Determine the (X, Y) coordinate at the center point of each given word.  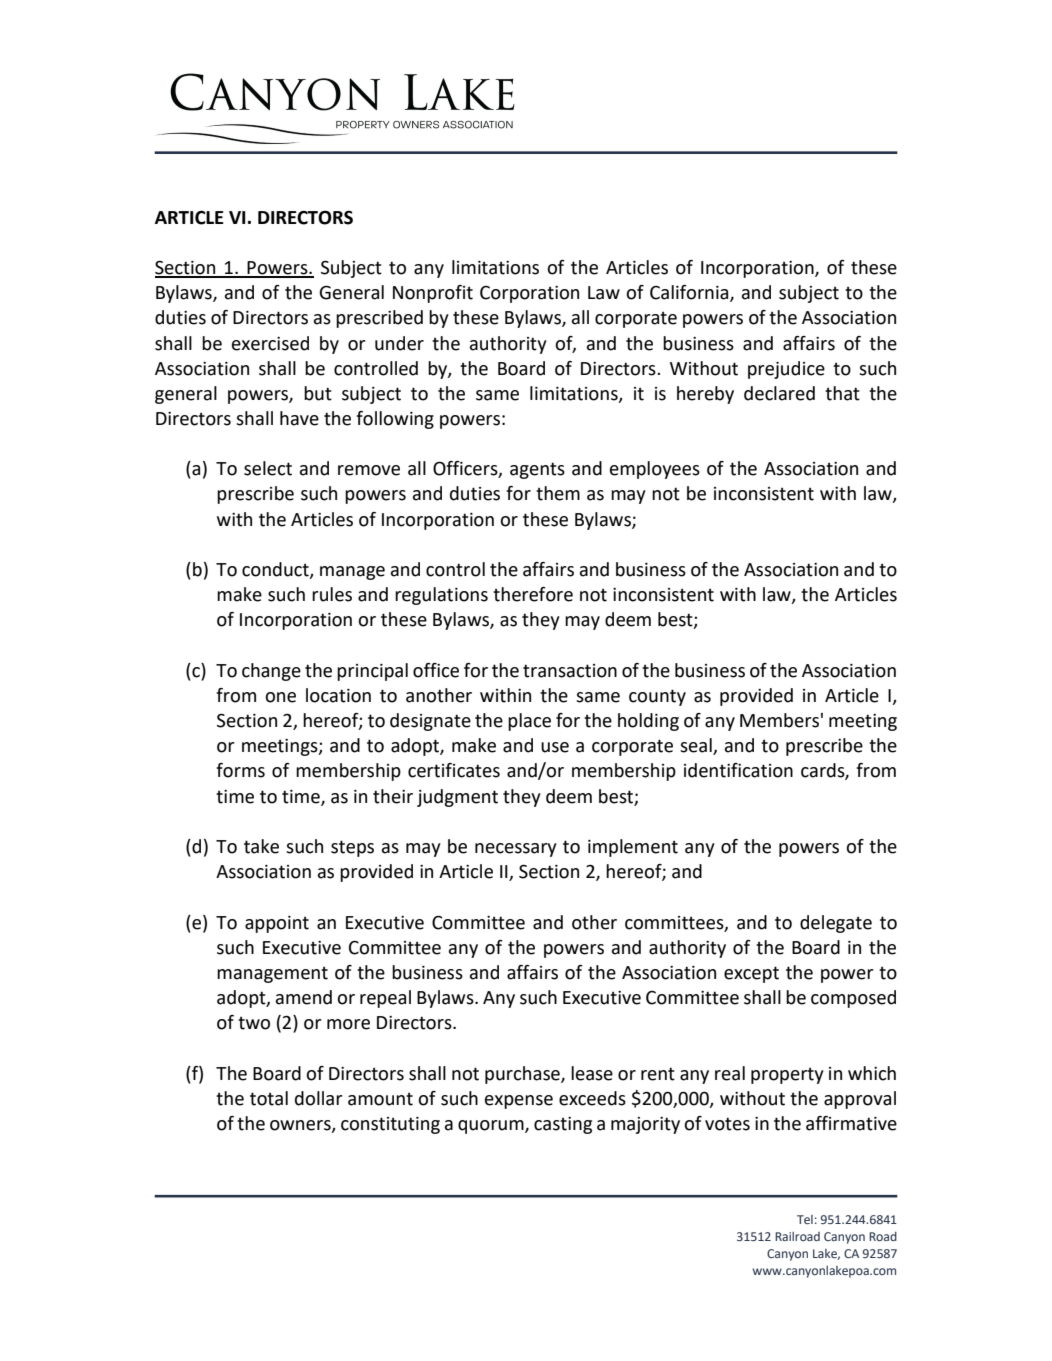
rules (332, 594)
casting (563, 1125)
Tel (805, 1219)
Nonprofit (433, 294)
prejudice (786, 370)
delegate (836, 924)
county (657, 697)
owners (301, 1126)
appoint (277, 924)
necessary (516, 850)
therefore (533, 594)
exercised (270, 343)
